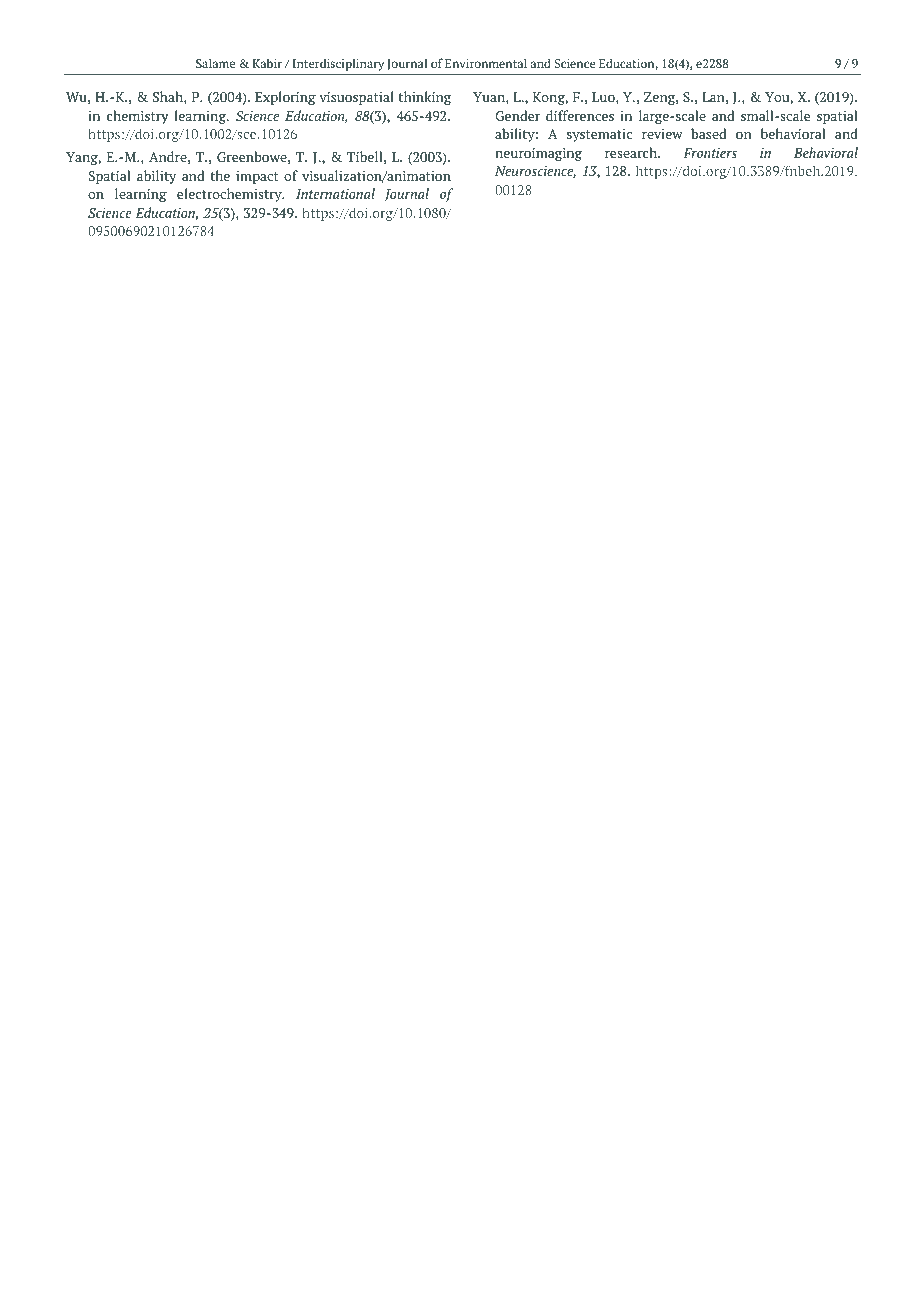  What do you see at coordinates (335, 193) in the document?
I see `International` at bounding box center [335, 193].
